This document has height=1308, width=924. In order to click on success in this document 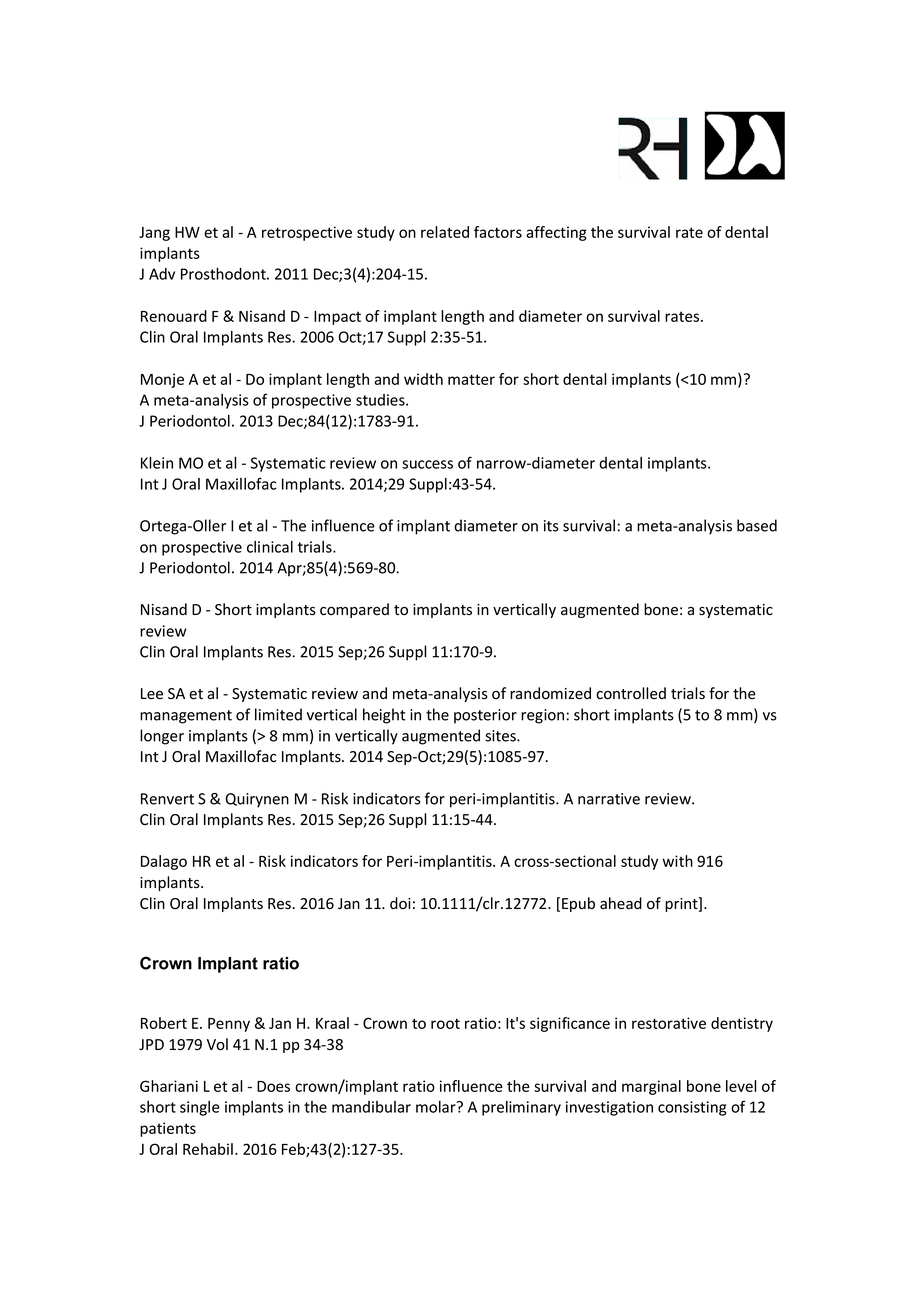, I will do `click(427, 464)`.
